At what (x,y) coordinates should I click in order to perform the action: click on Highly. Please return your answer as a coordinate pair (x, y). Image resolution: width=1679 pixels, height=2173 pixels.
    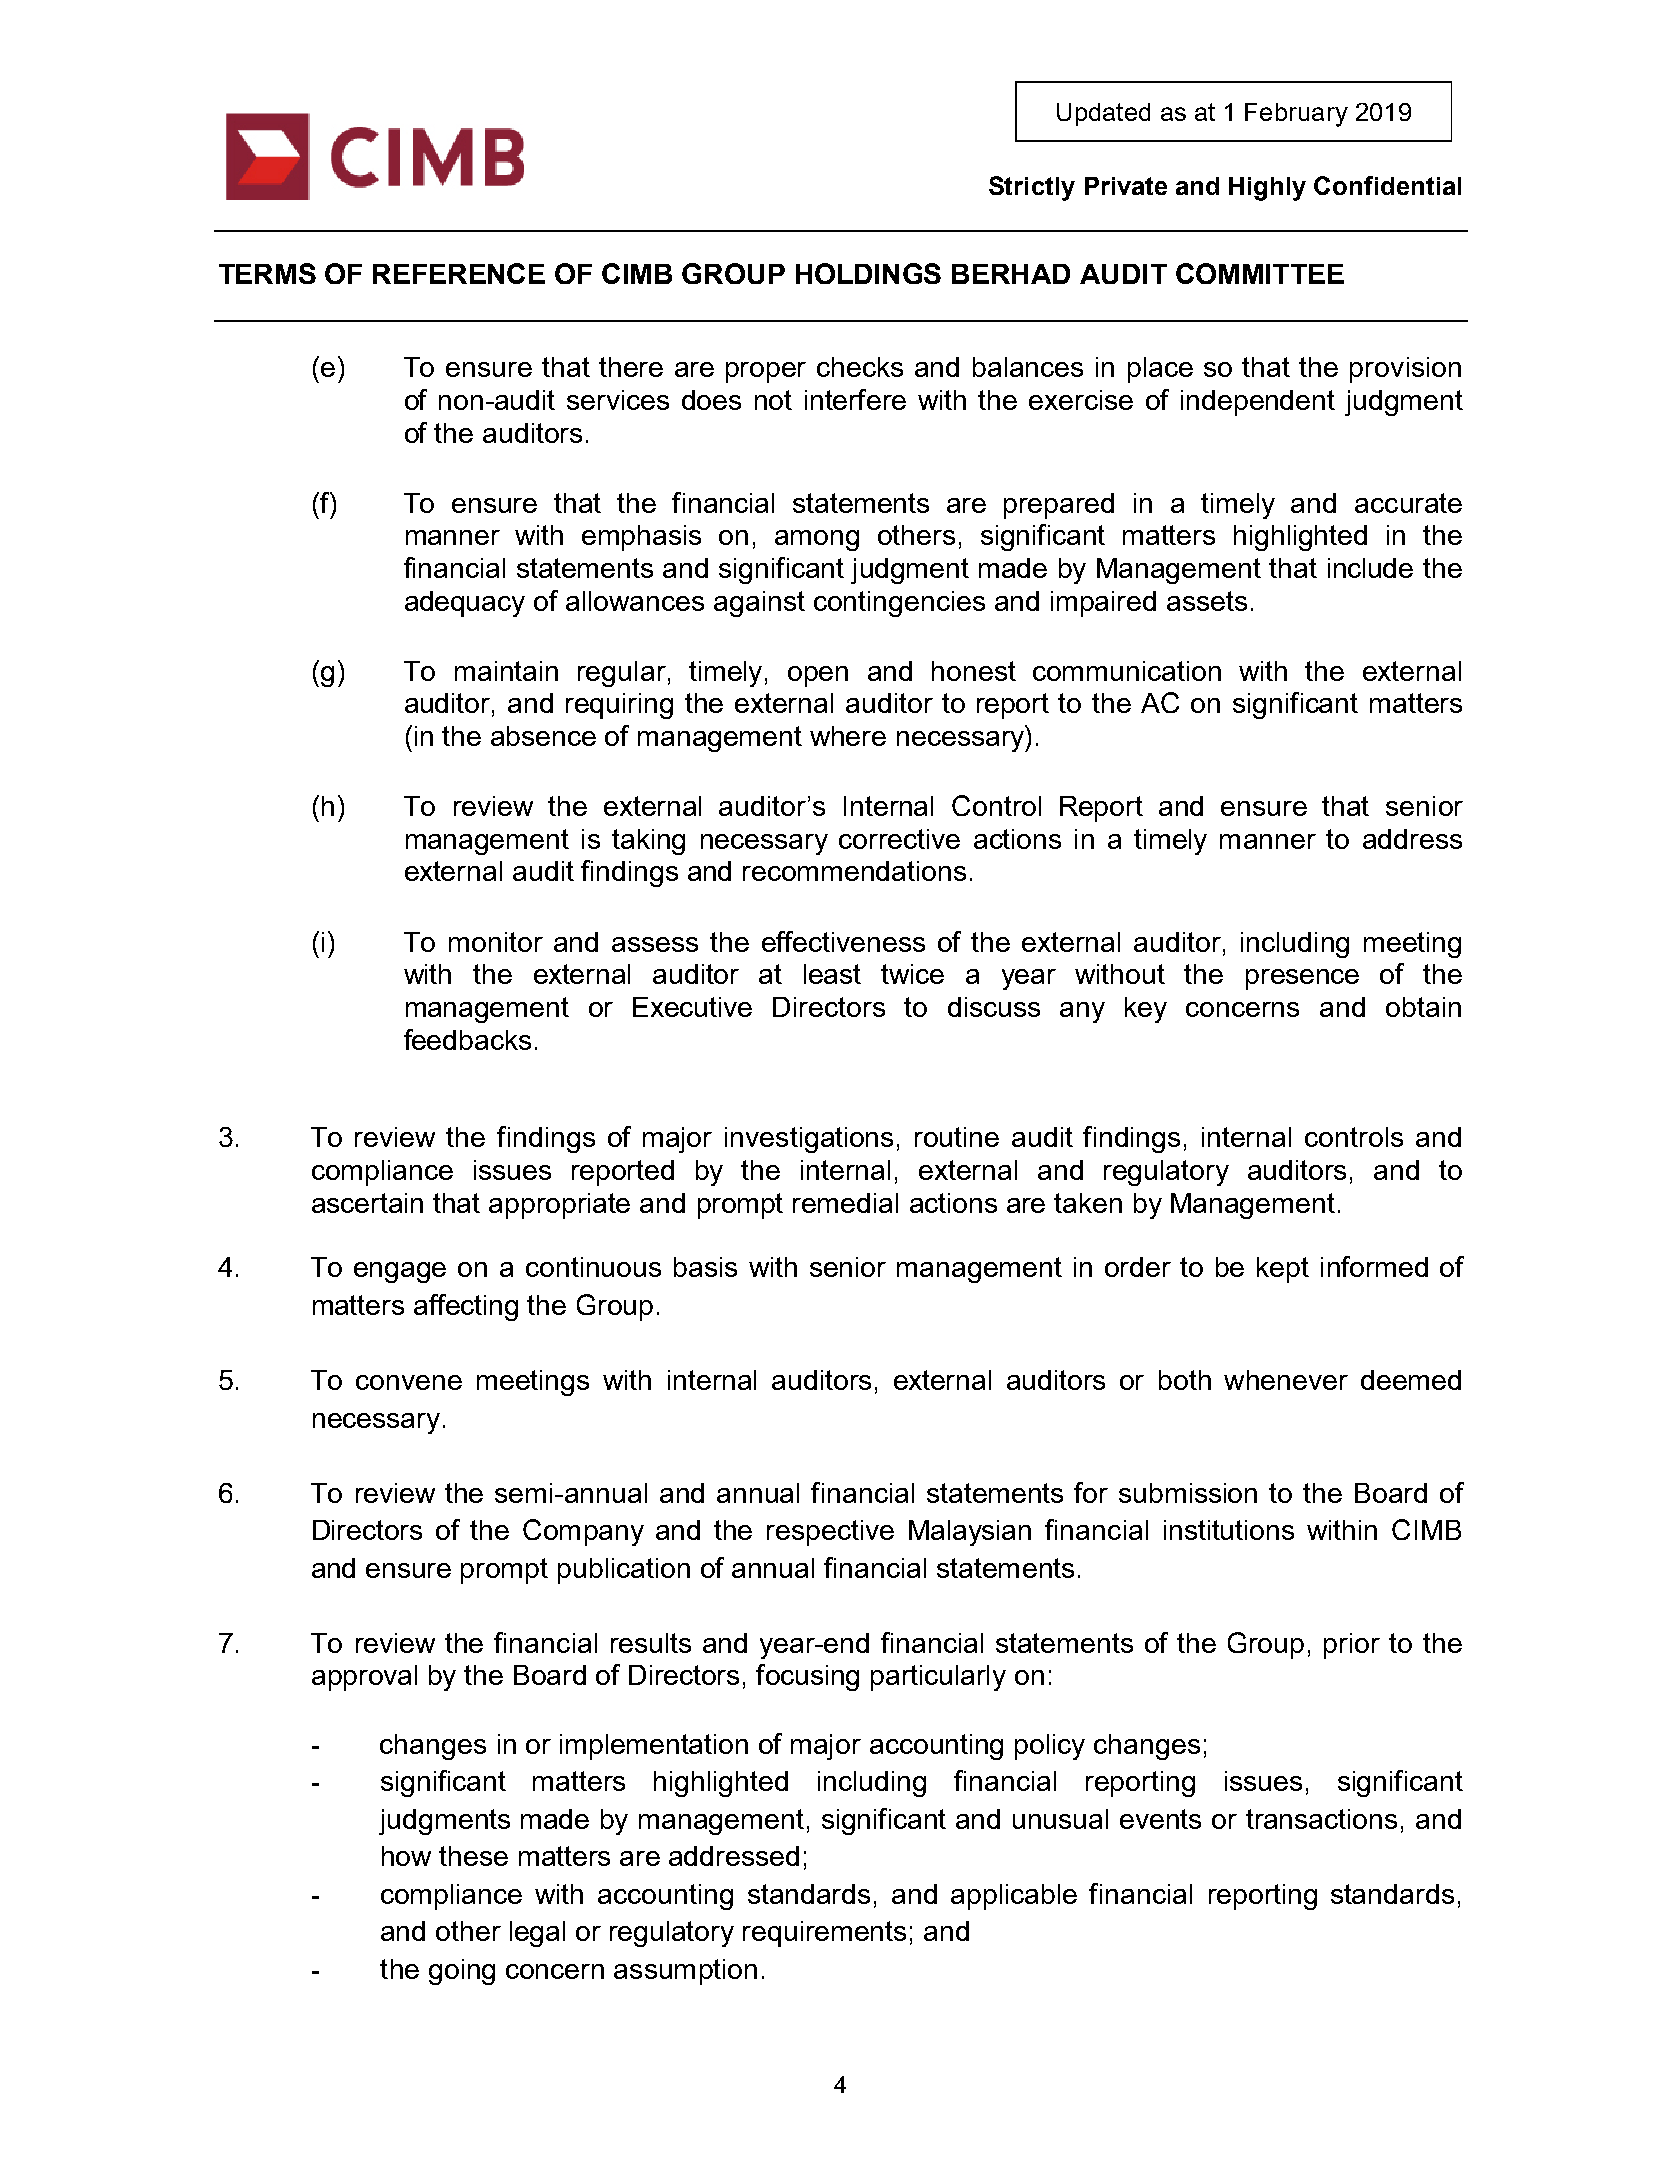
    Looking at the image, I should click on (1267, 189).
